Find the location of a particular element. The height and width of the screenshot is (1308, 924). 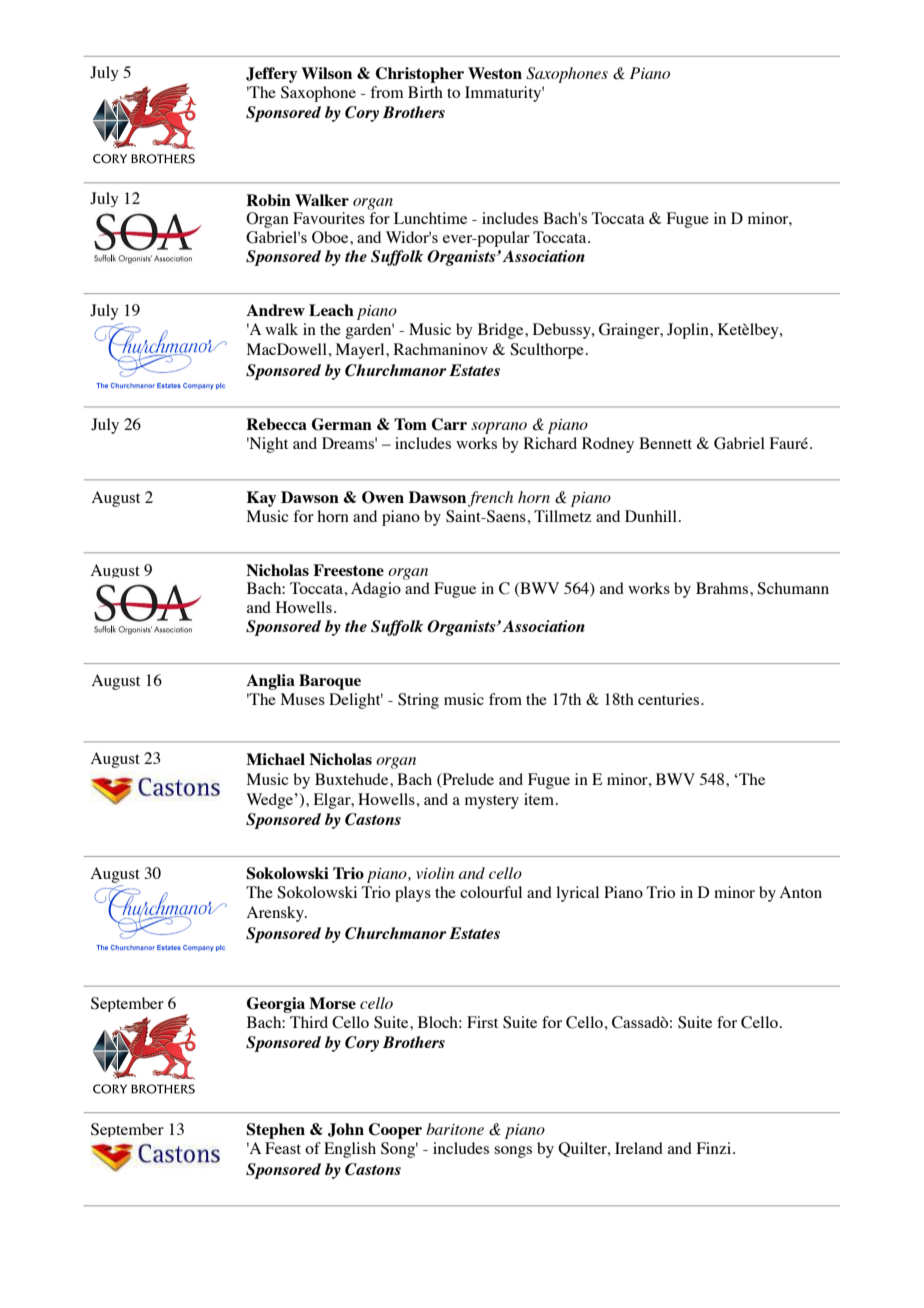

John is located at coordinates (346, 1130).
